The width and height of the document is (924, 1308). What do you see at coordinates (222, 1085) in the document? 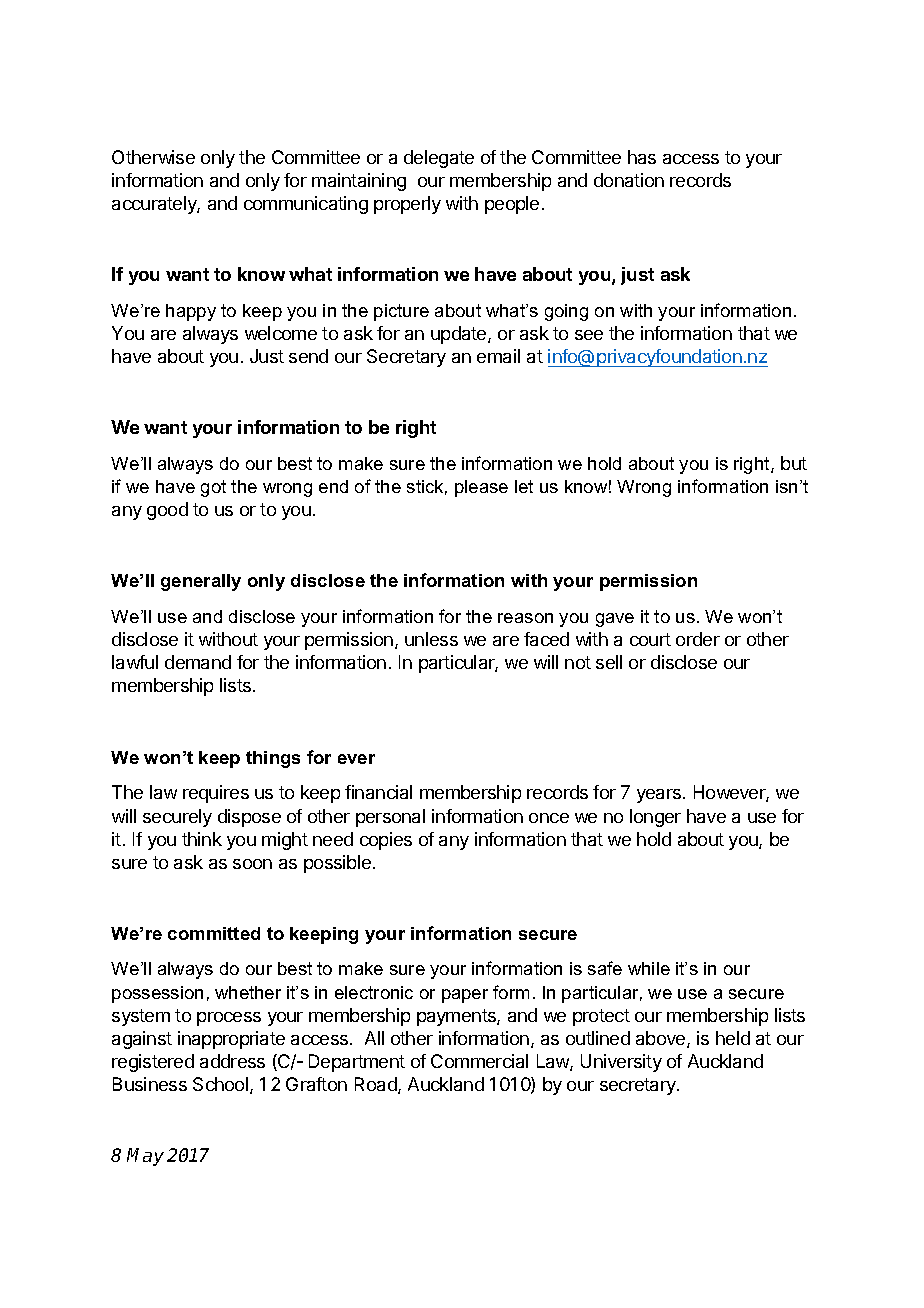
I see `School` at bounding box center [222, 1085].
